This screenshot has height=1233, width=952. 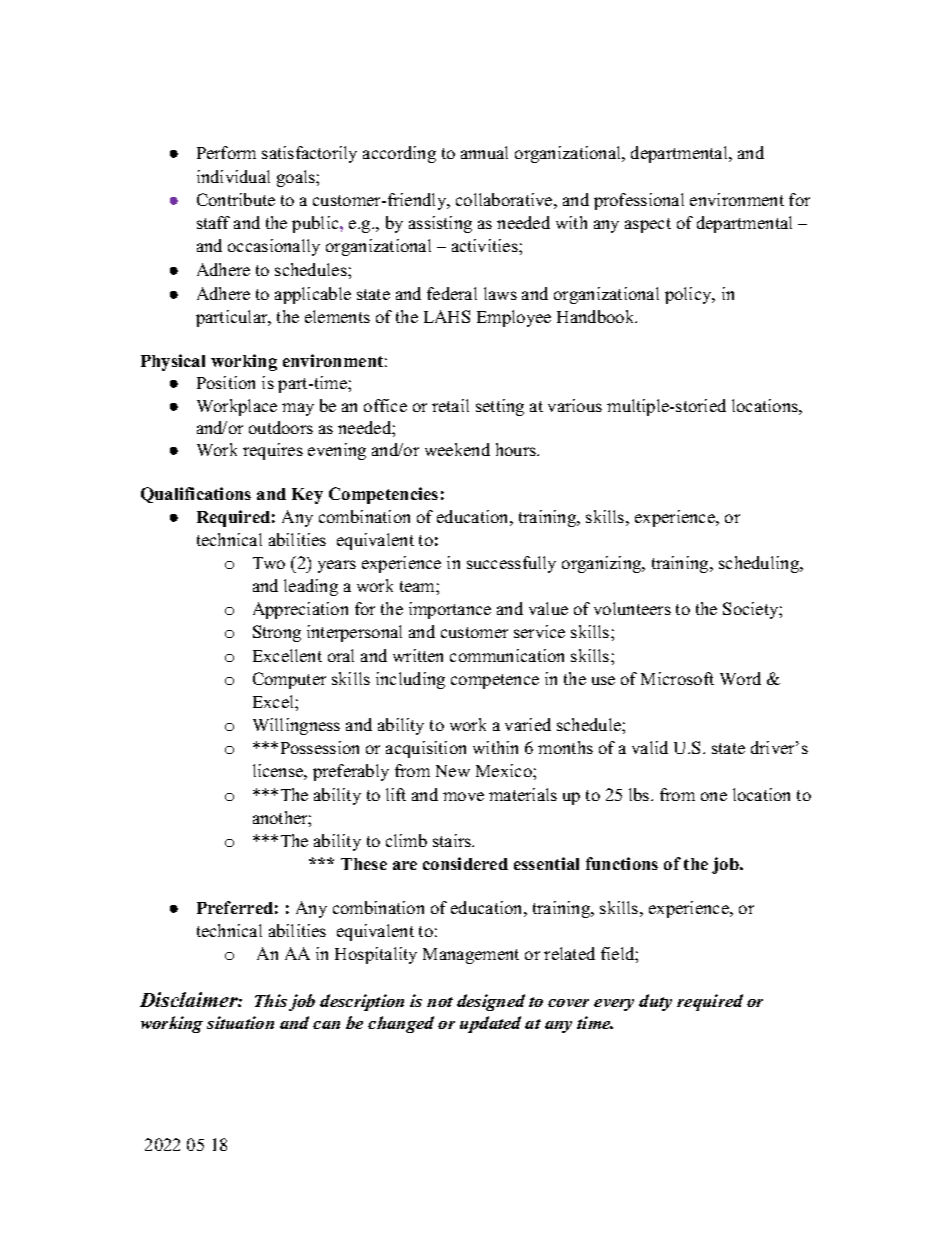 What do you see at coordinates (269, 563) in the screenshot?
I see `Two` at bounding box center [269, 563].
